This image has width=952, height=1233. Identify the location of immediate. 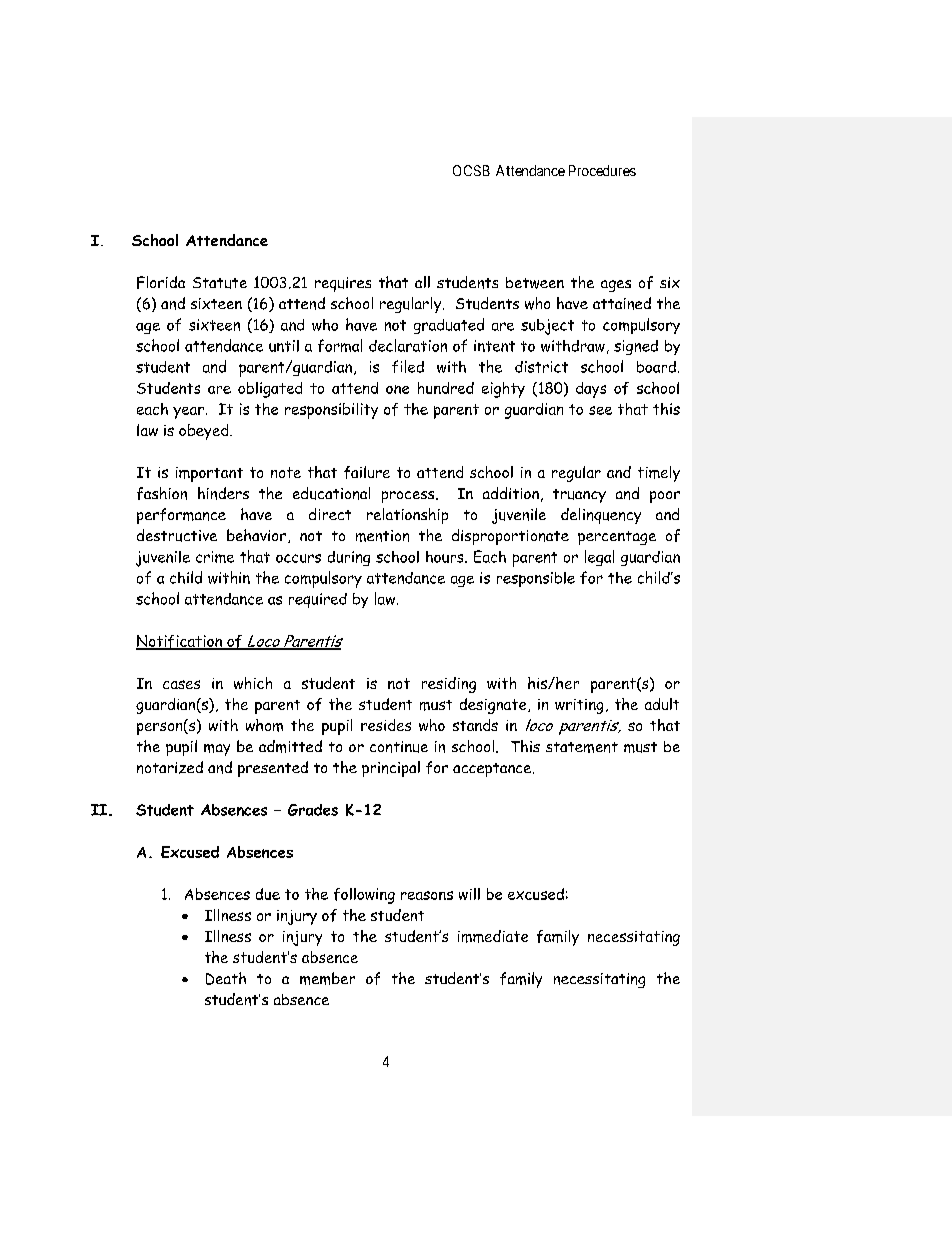
(493, 936).
